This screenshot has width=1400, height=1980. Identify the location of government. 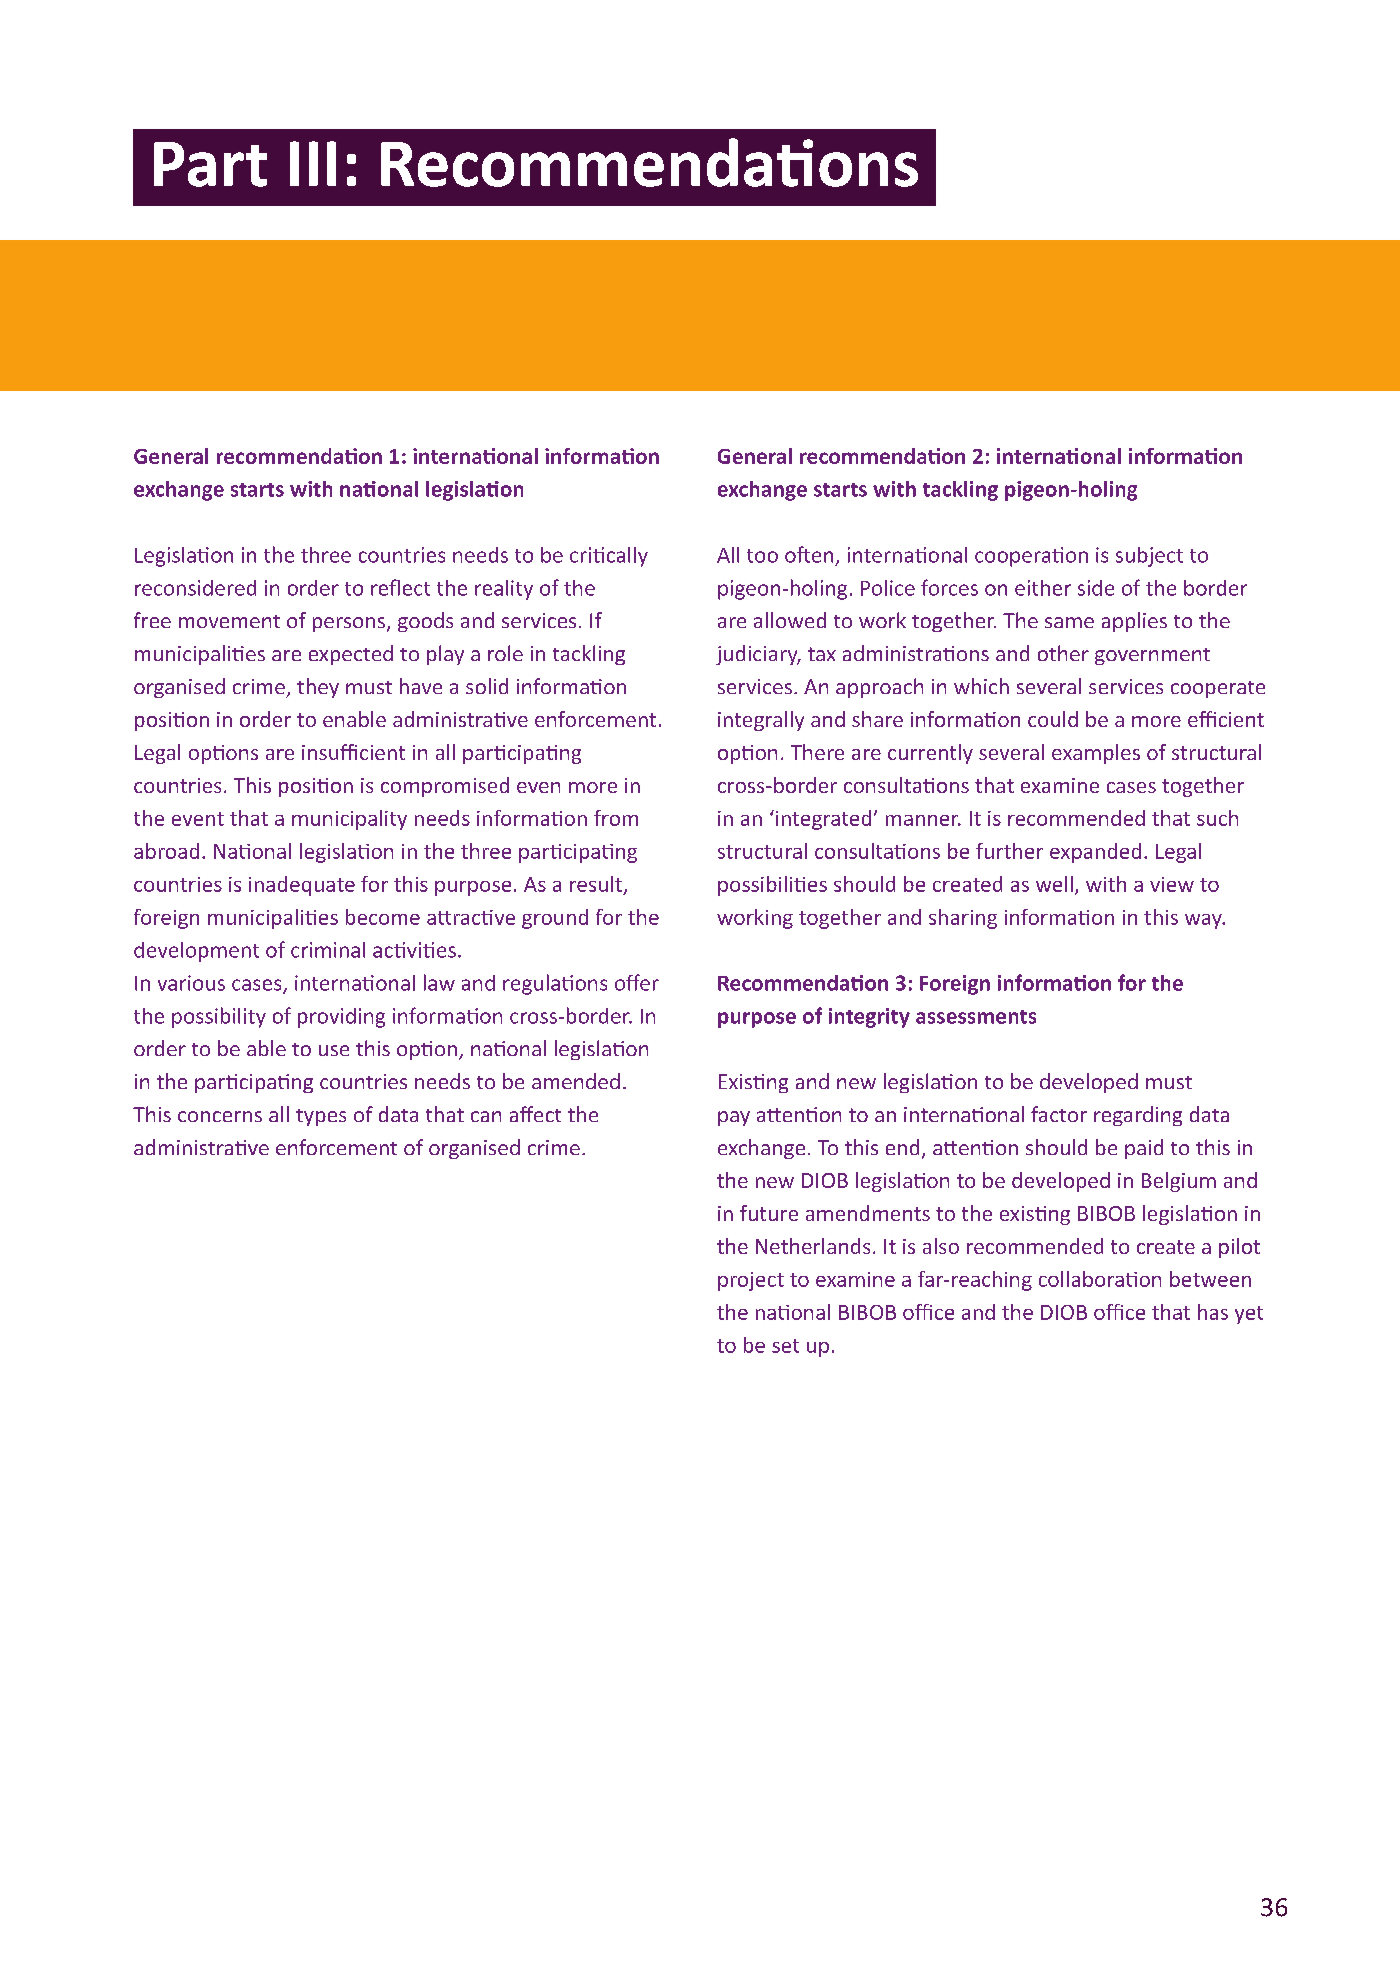
(1152, 656).
